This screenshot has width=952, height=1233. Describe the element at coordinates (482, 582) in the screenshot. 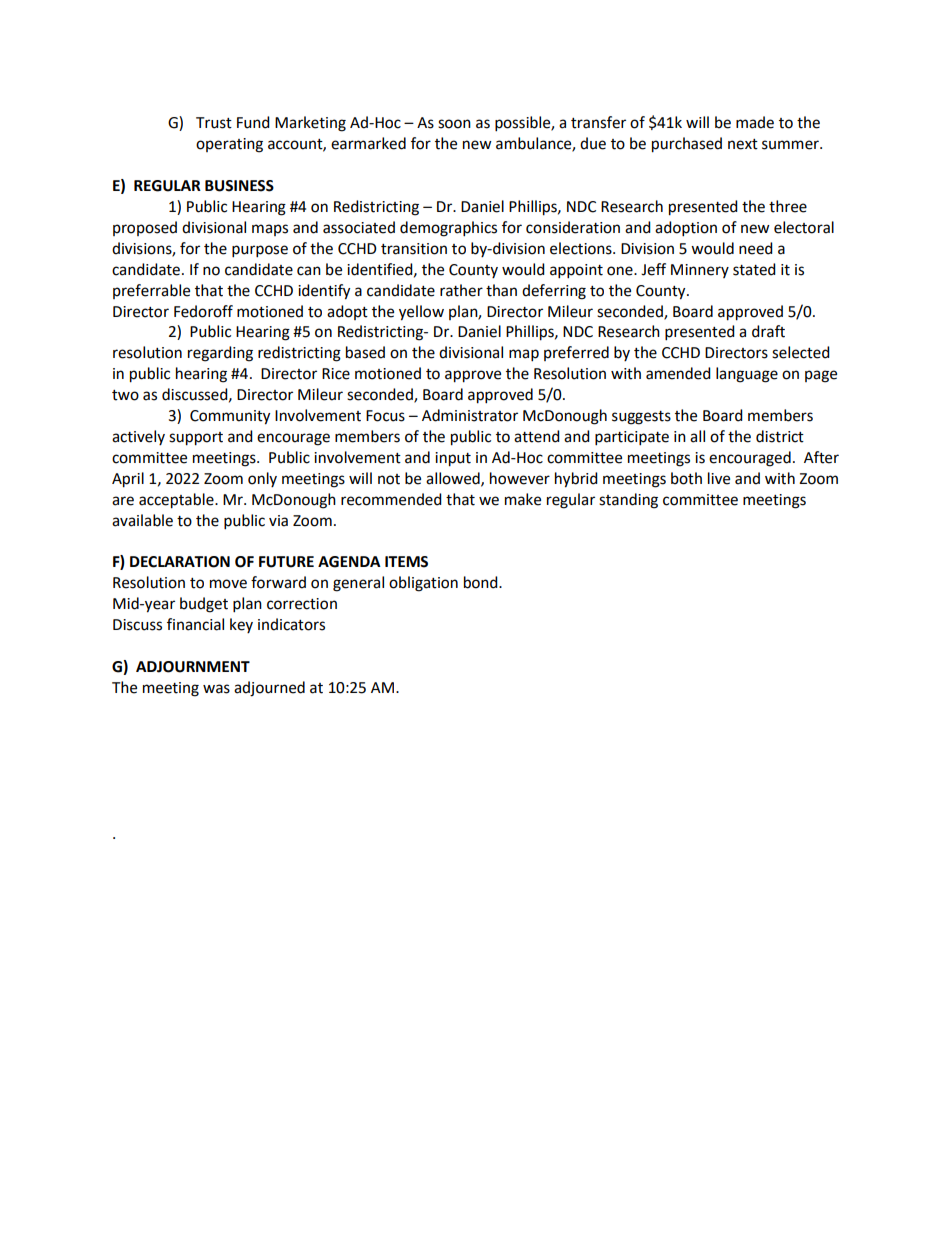

I see `bond` at that location.
